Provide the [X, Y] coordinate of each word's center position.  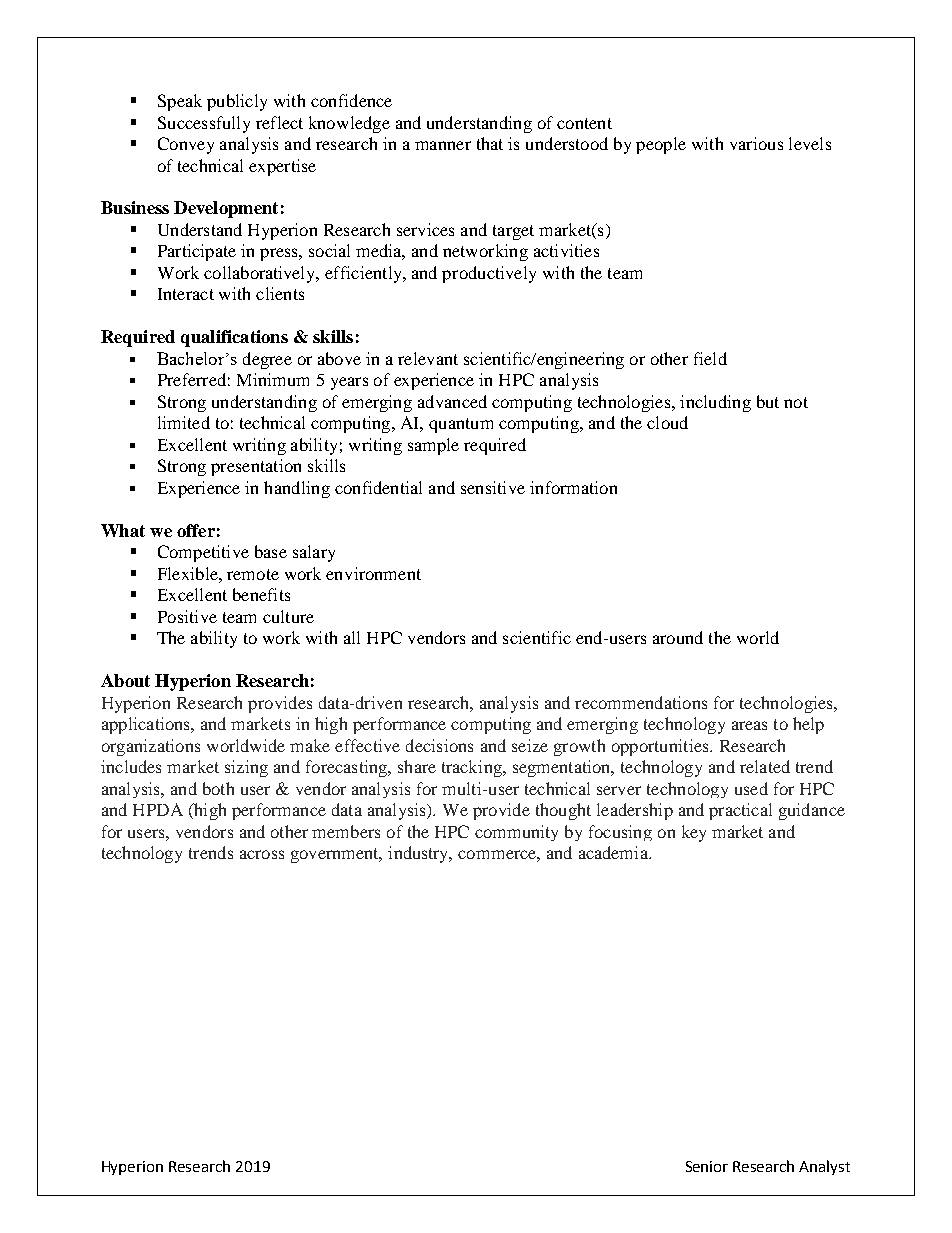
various [756, 143]
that [490, 143]
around [678, 637]
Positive [187, 616]
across [262, 854]
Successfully [204, 124]
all [352, 637]
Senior [707, 1166]
